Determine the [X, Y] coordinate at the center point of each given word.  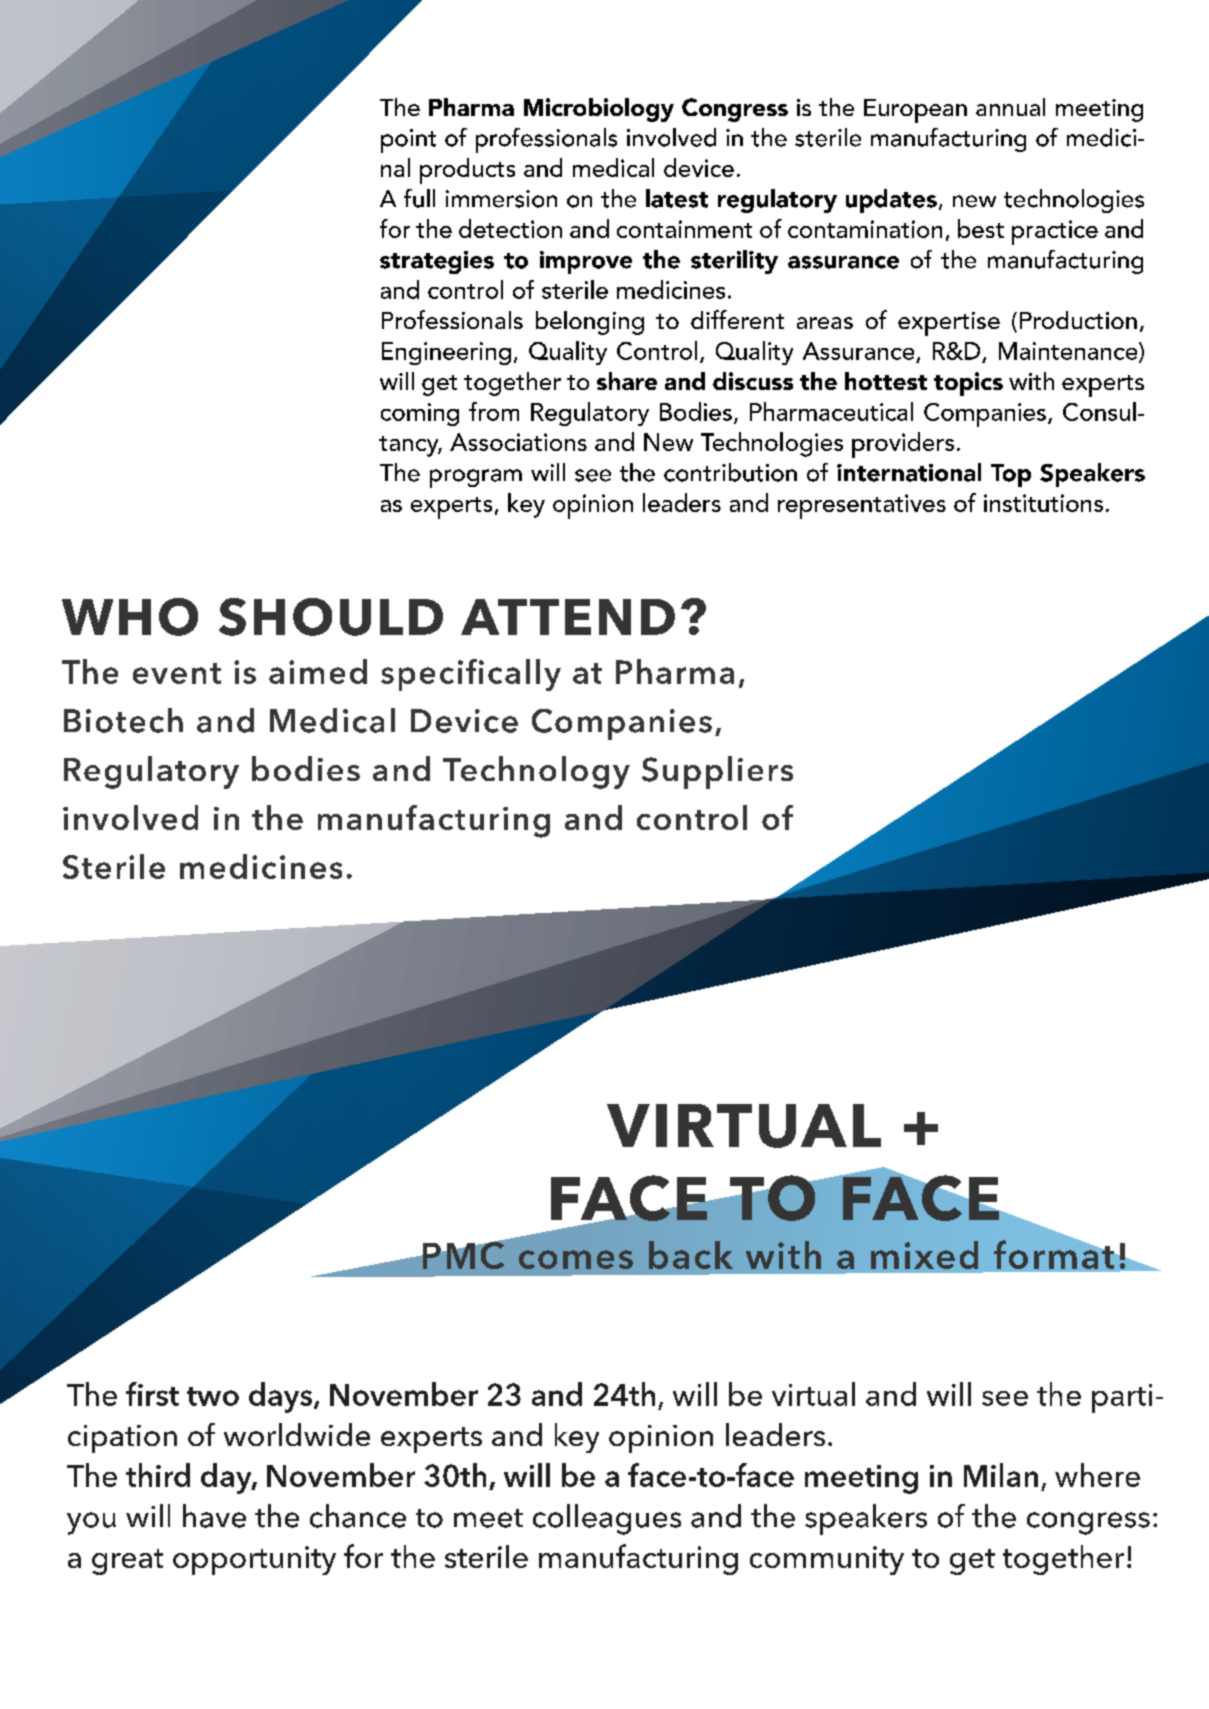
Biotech [123, 720]
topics [968, 384]
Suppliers [717, 772]
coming [420, 414]
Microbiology [599, 110]
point [408, 141]
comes [576, 1259]
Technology [536, 772]
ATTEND [568, 617]
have [214, 1516]
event [177, 673]
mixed [924, 1255]
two [213, 1396]
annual [1010, 107]
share [627, 381]
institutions [1043, 503]
